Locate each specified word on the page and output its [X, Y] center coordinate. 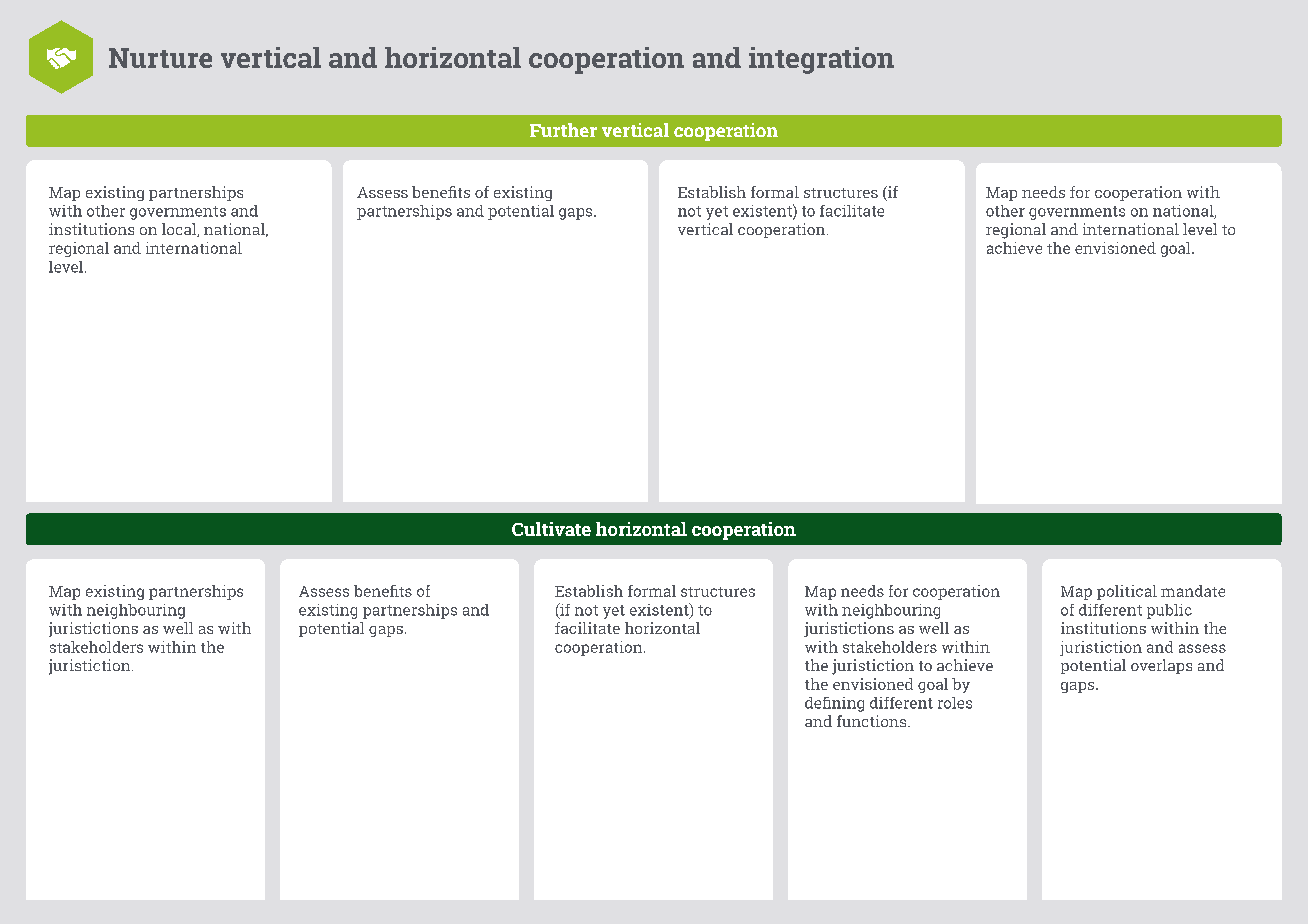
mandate [1193, 591]
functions [873, 721]
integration [821, 60]
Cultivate [551, 529]
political [1127, 592]
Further [563, 130]
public [1169, 611]
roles [955, 703]
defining [834, 704]
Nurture [160, 58]
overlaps [1161, 666]
